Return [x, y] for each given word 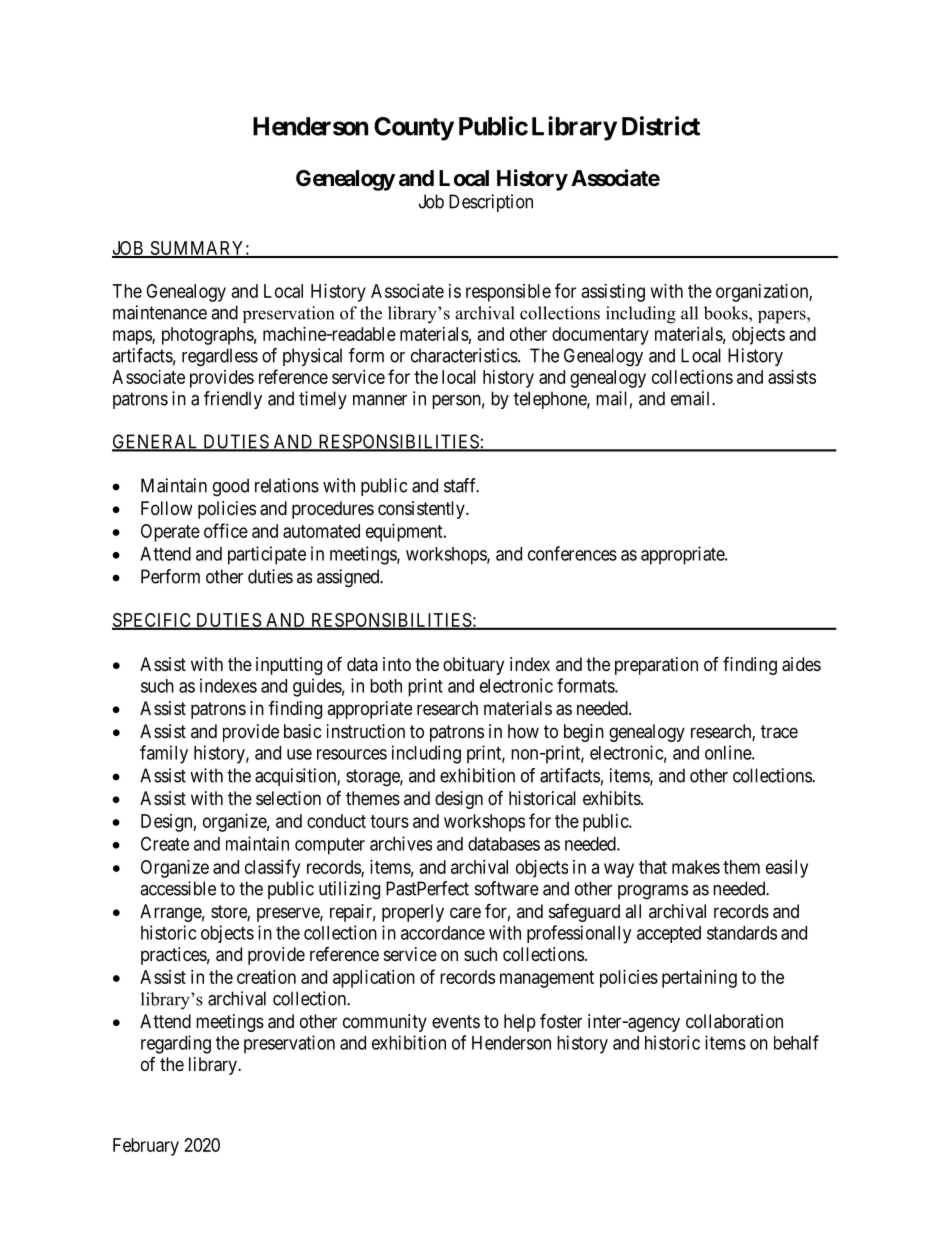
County [414, 129]
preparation [656, 666]
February [146, 1147]
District [661, 126]
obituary [473, 666]
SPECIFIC [152, 621]
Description [491, 203]
